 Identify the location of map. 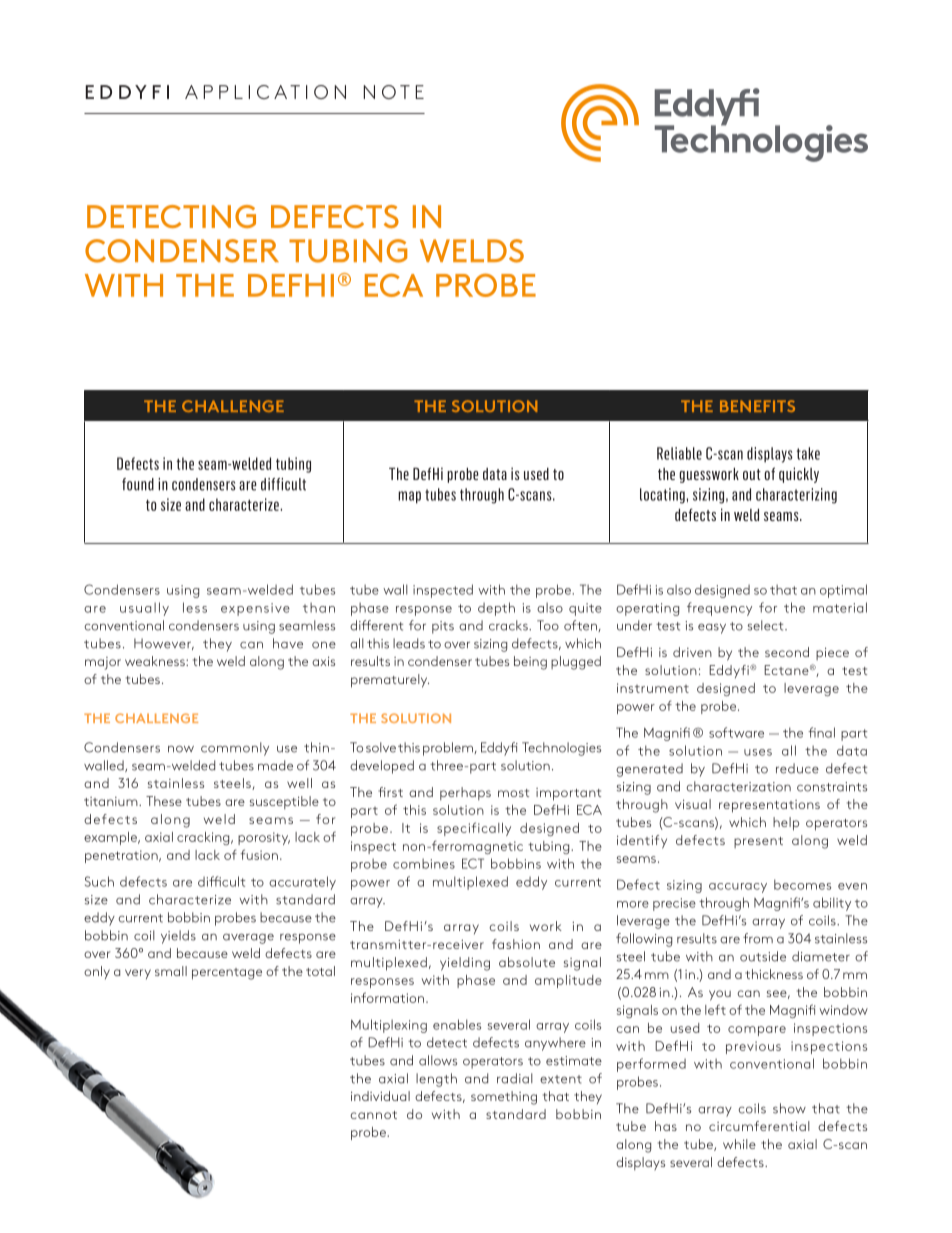
(409, 497).
